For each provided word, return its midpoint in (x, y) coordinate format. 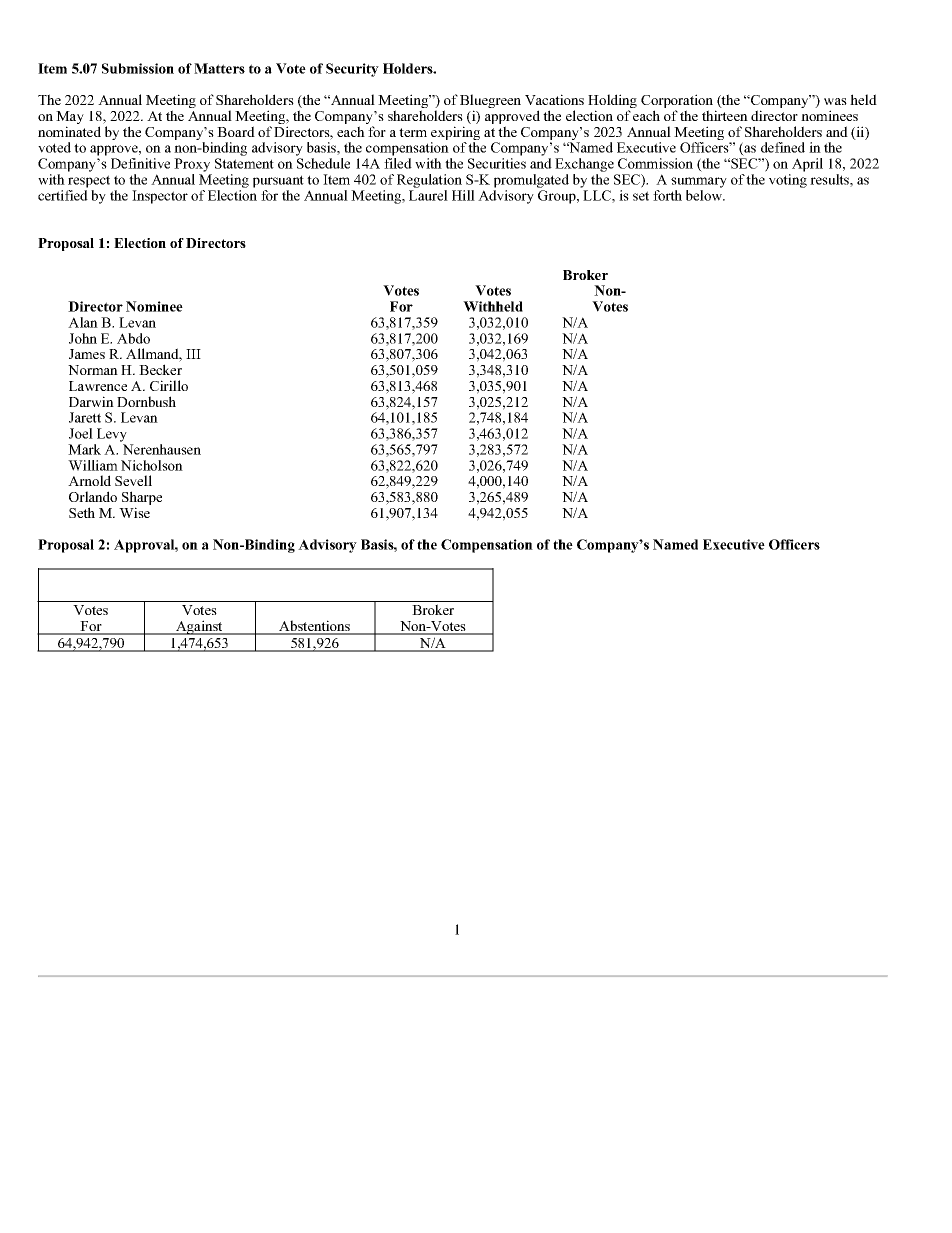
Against (199, 627)
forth (667, 195)
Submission (138, 68)
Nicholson (152, 465)
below (705, 194)
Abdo (133, 338)
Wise (134, 512)
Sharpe (142, 499)
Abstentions (314, 627)
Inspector (160, 197)
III (193, 354)
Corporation (677, 102)
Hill (463, 195)
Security (352, 70)
